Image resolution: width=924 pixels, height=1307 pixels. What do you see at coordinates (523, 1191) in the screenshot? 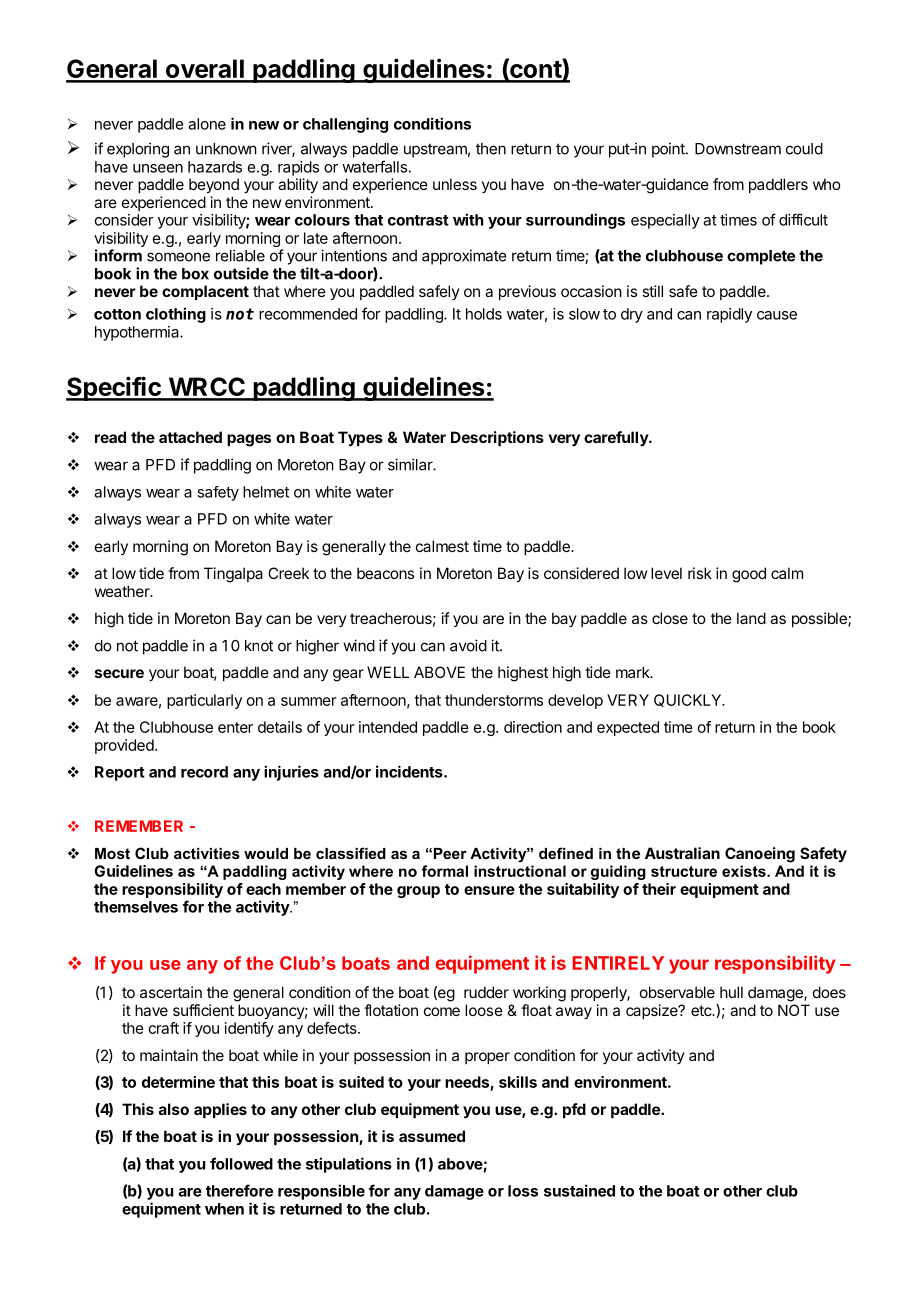
I see `loss` at bounding box center [523, 1191].
